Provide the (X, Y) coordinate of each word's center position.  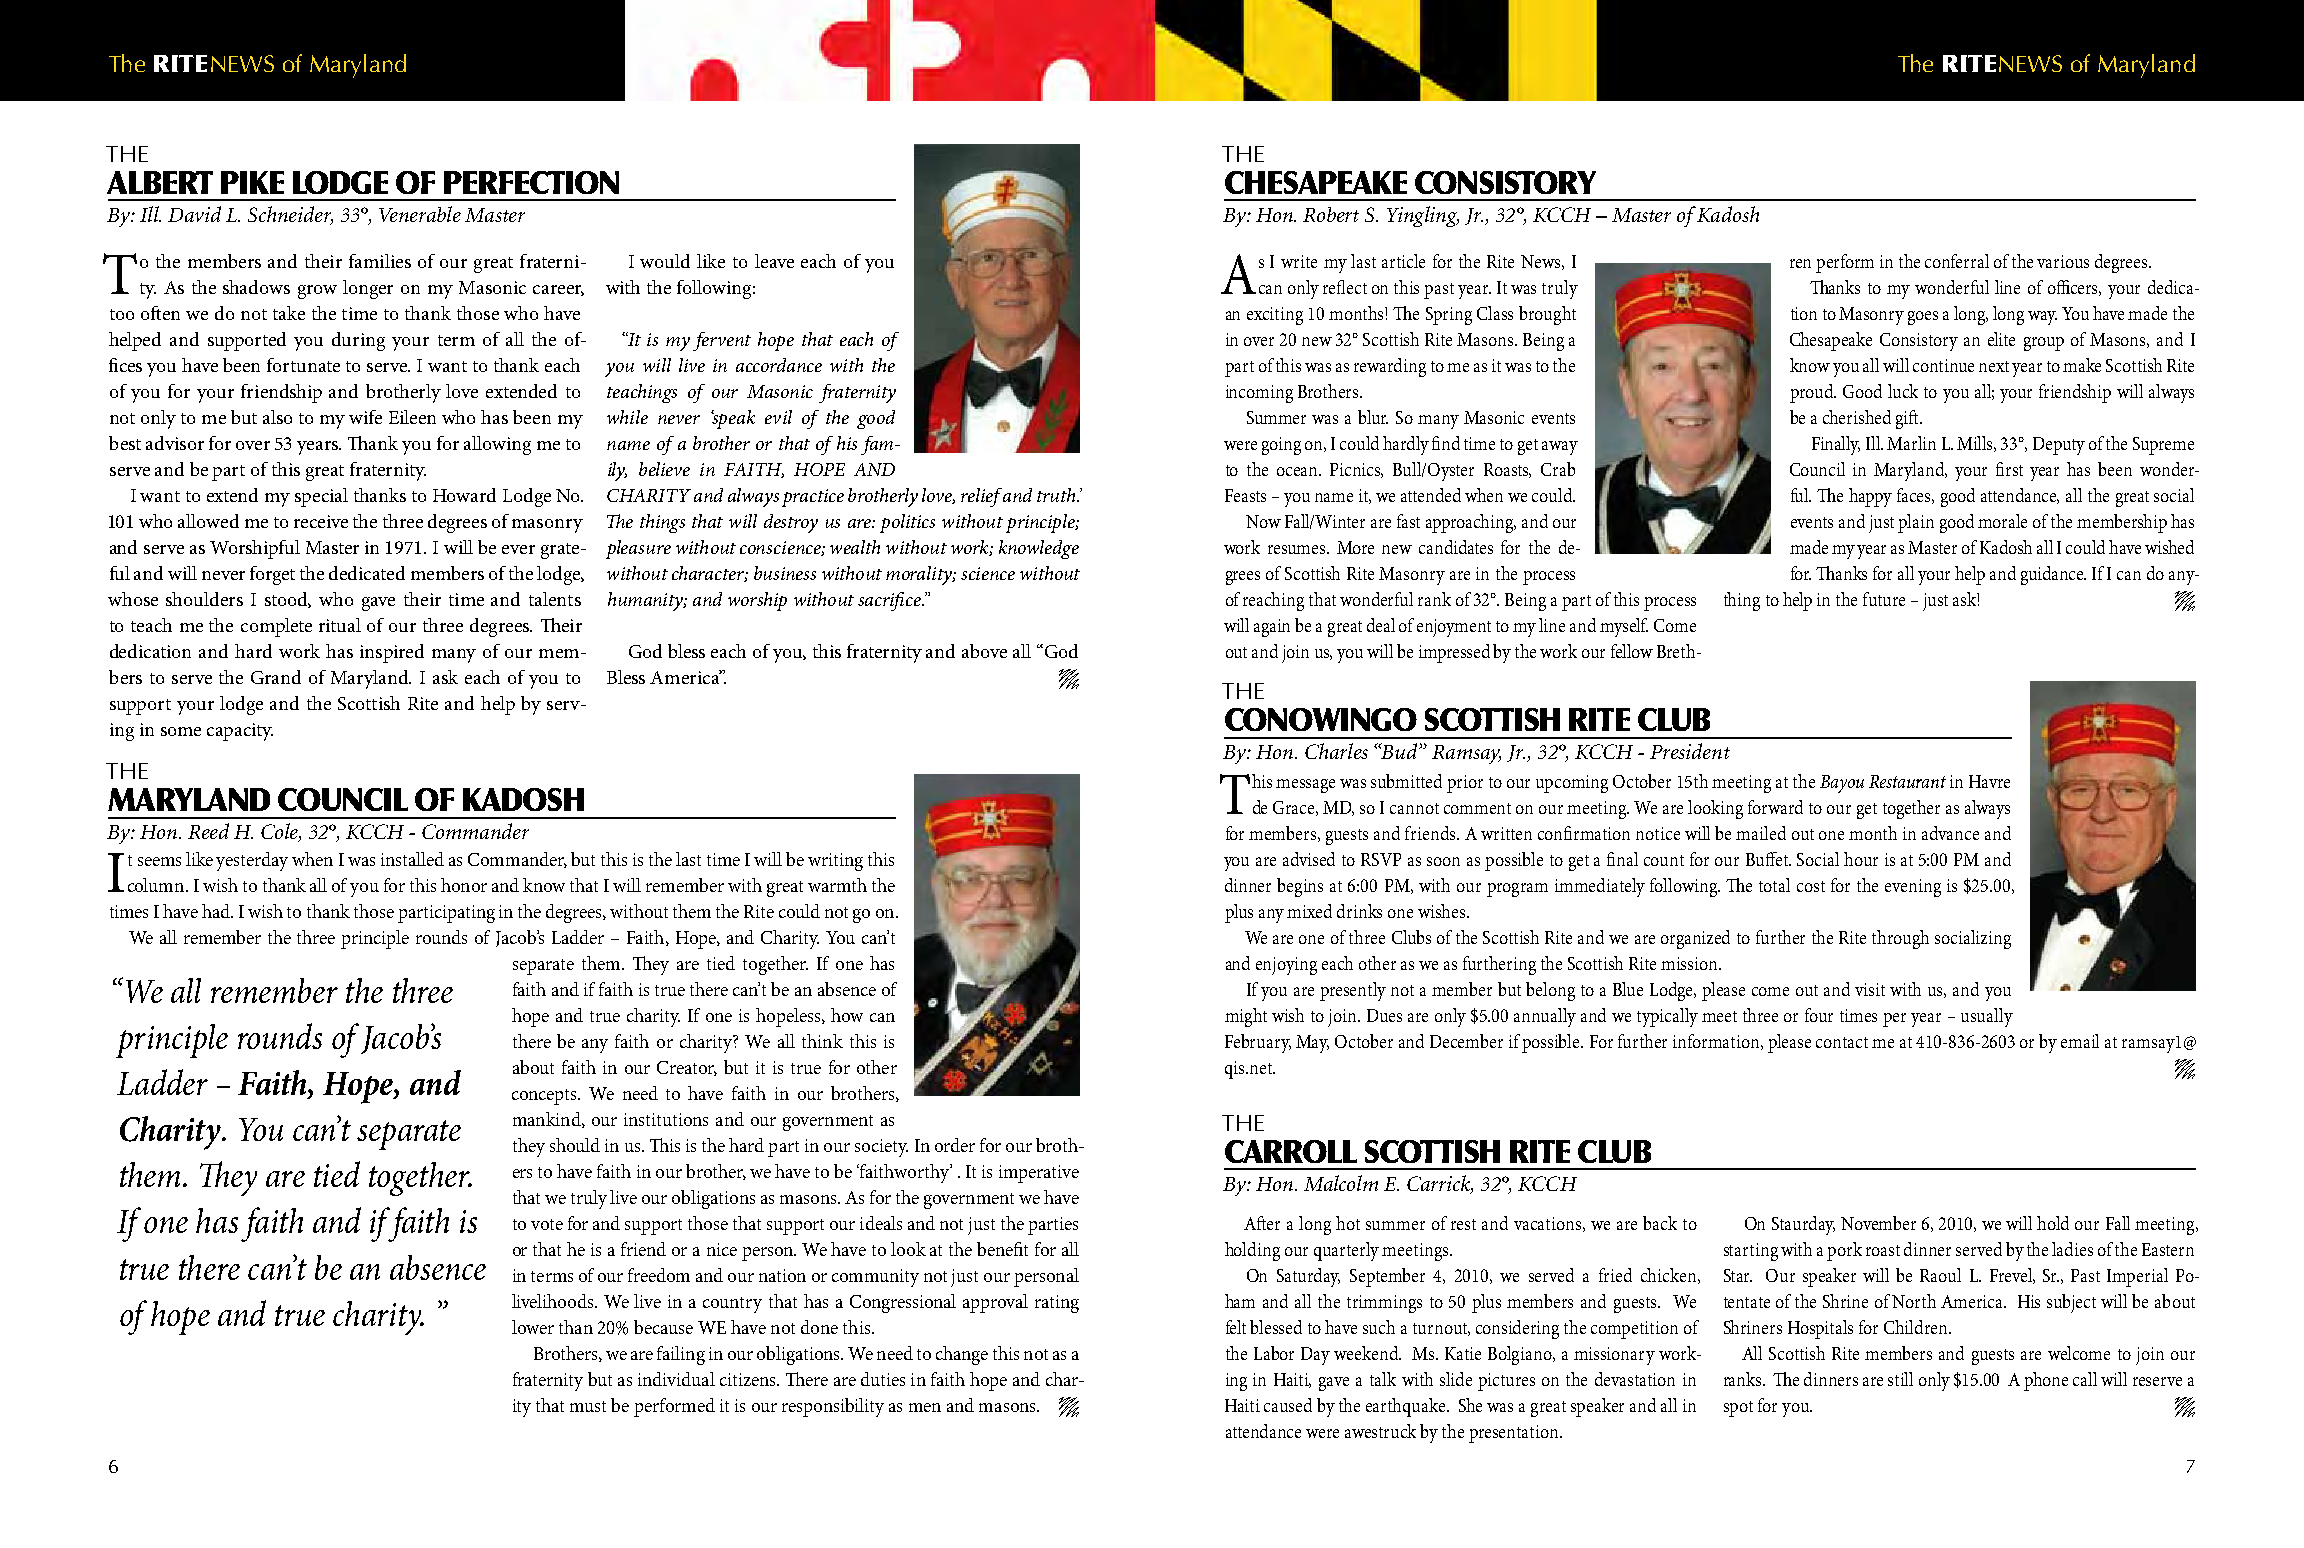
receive (321, 521)
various (2063, 261)
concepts (546, 1097)
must (588, 1406)
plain (1916, 523)
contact (1842, 1042)
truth (1057, 495)
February (1258, 1043)
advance (1950, 833)
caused (1288, 1405)
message (1305, 786)
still (1900, 1379)
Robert (1331, 214)
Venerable (420, 214)
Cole (280, 832)
